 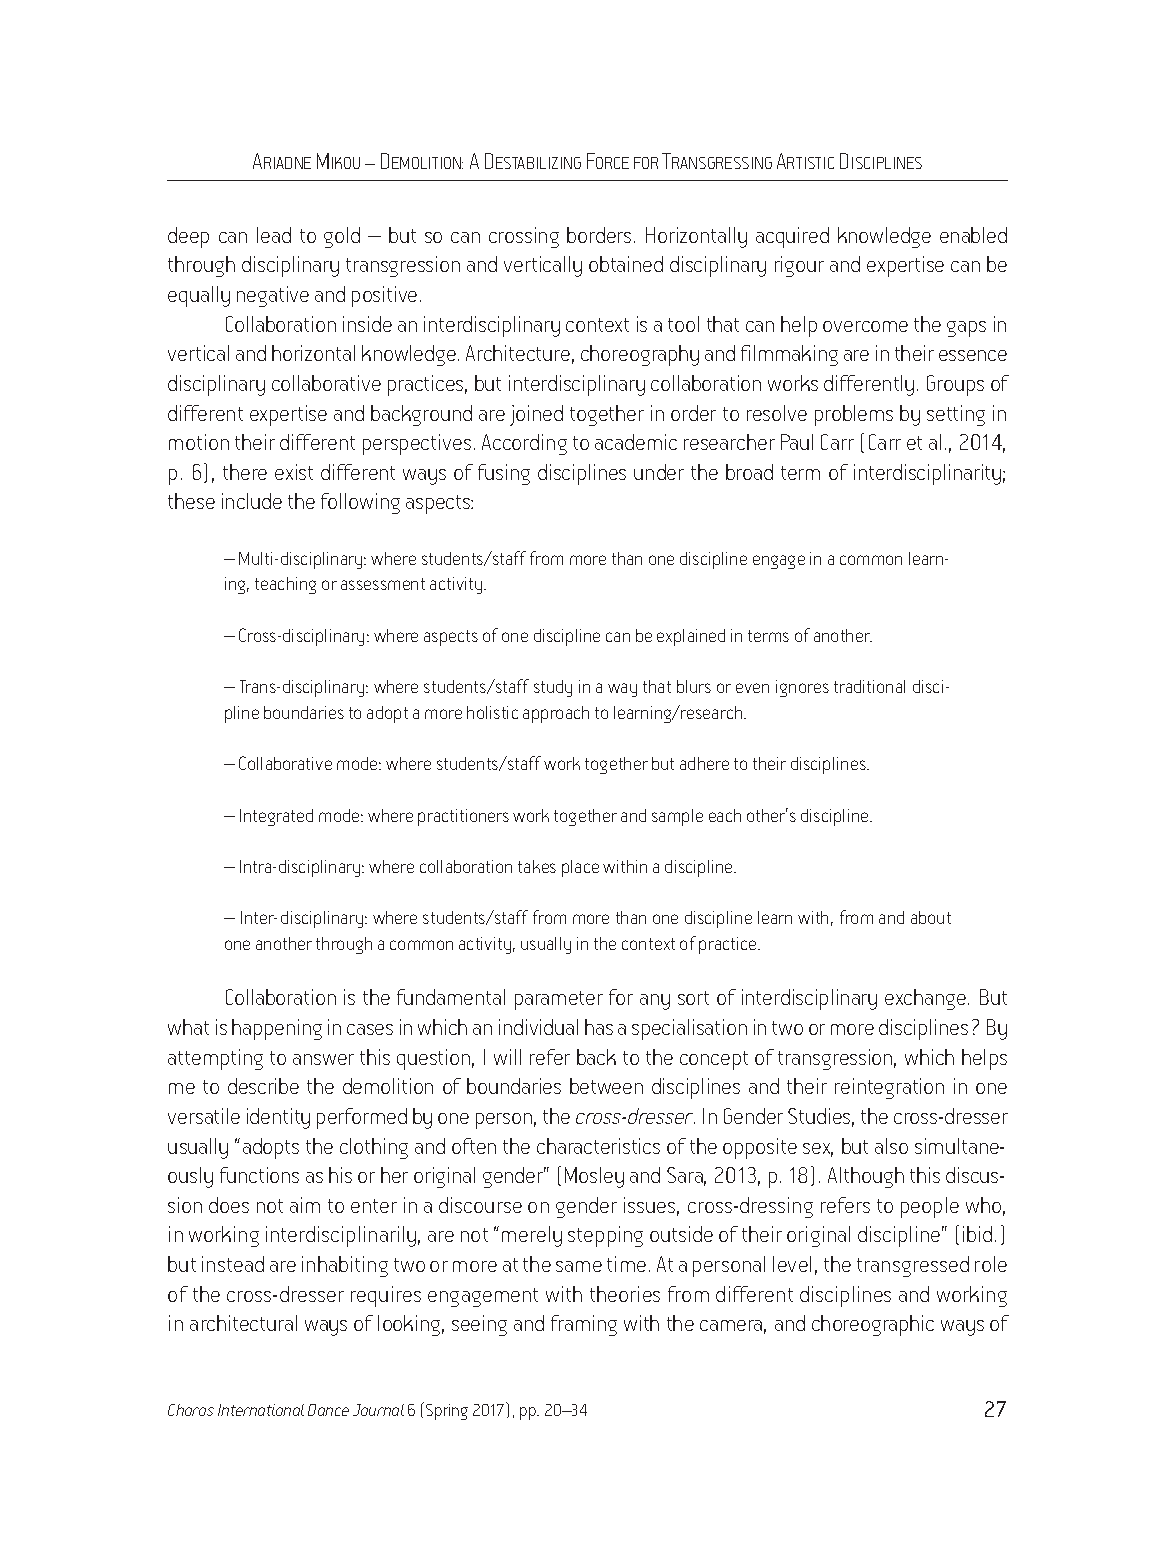 What do you see at coordinates (584, 1325) in the document?
I see `framing` at bounding box center [584, 1325].
